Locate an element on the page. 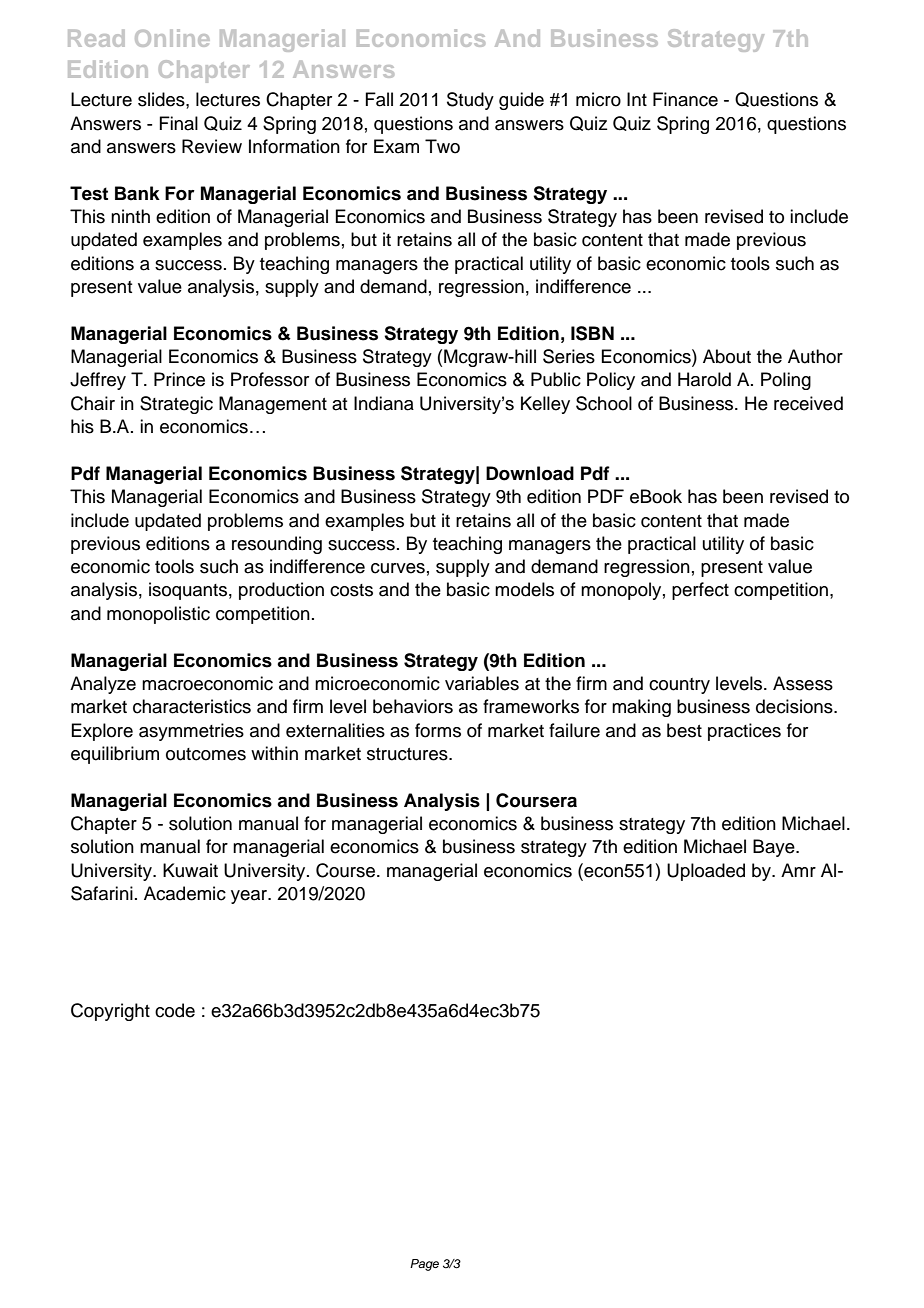  outcomes is located at coordinates (206, 754).
